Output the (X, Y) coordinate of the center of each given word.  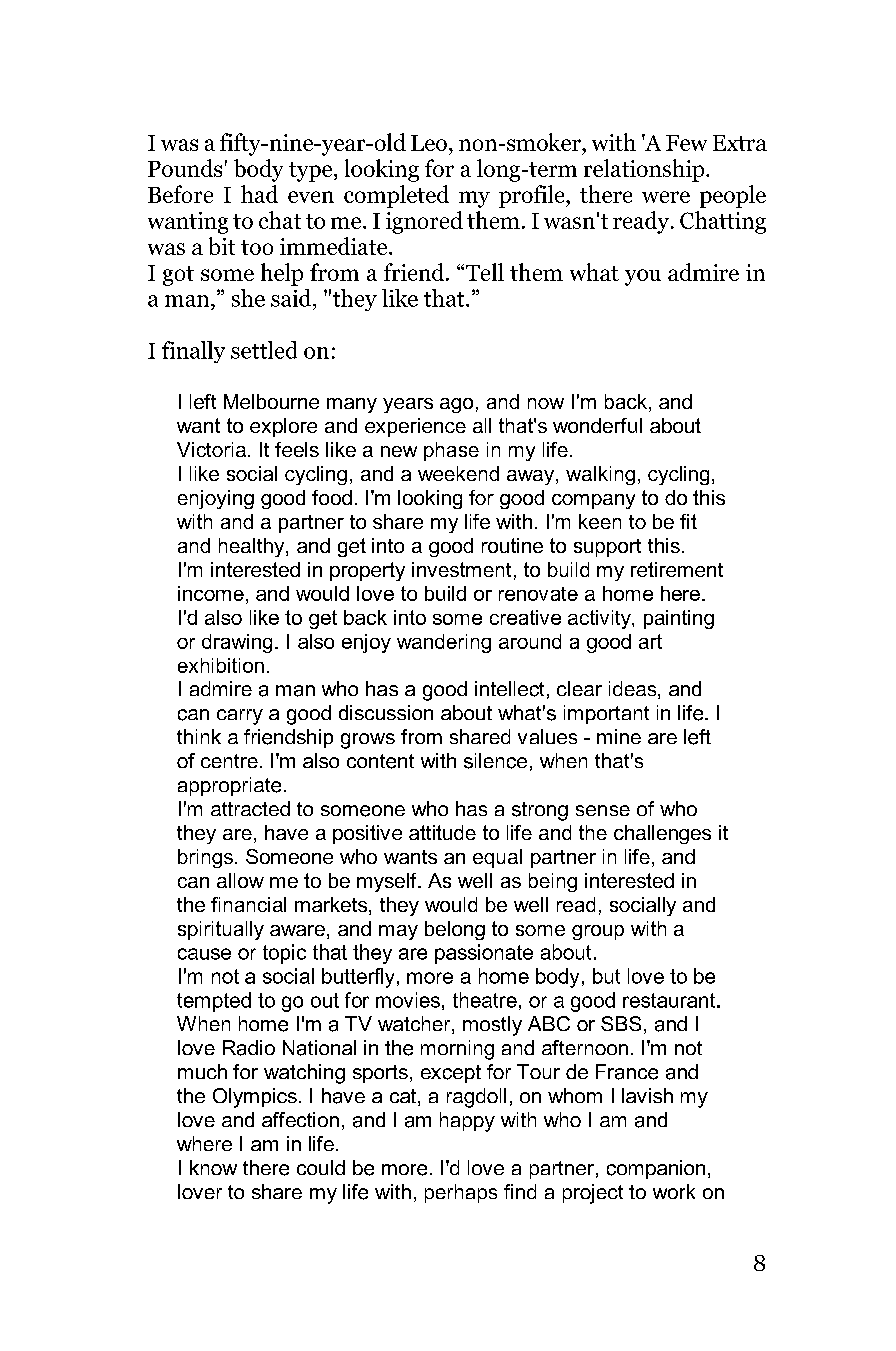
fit (688, 521)
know (213, 1167)
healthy (253, 547)
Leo (429, 143)
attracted (250, 808)
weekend (458, 473)
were (666, 197)
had (259, 194)
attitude (442, 832)
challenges (662, 834)
